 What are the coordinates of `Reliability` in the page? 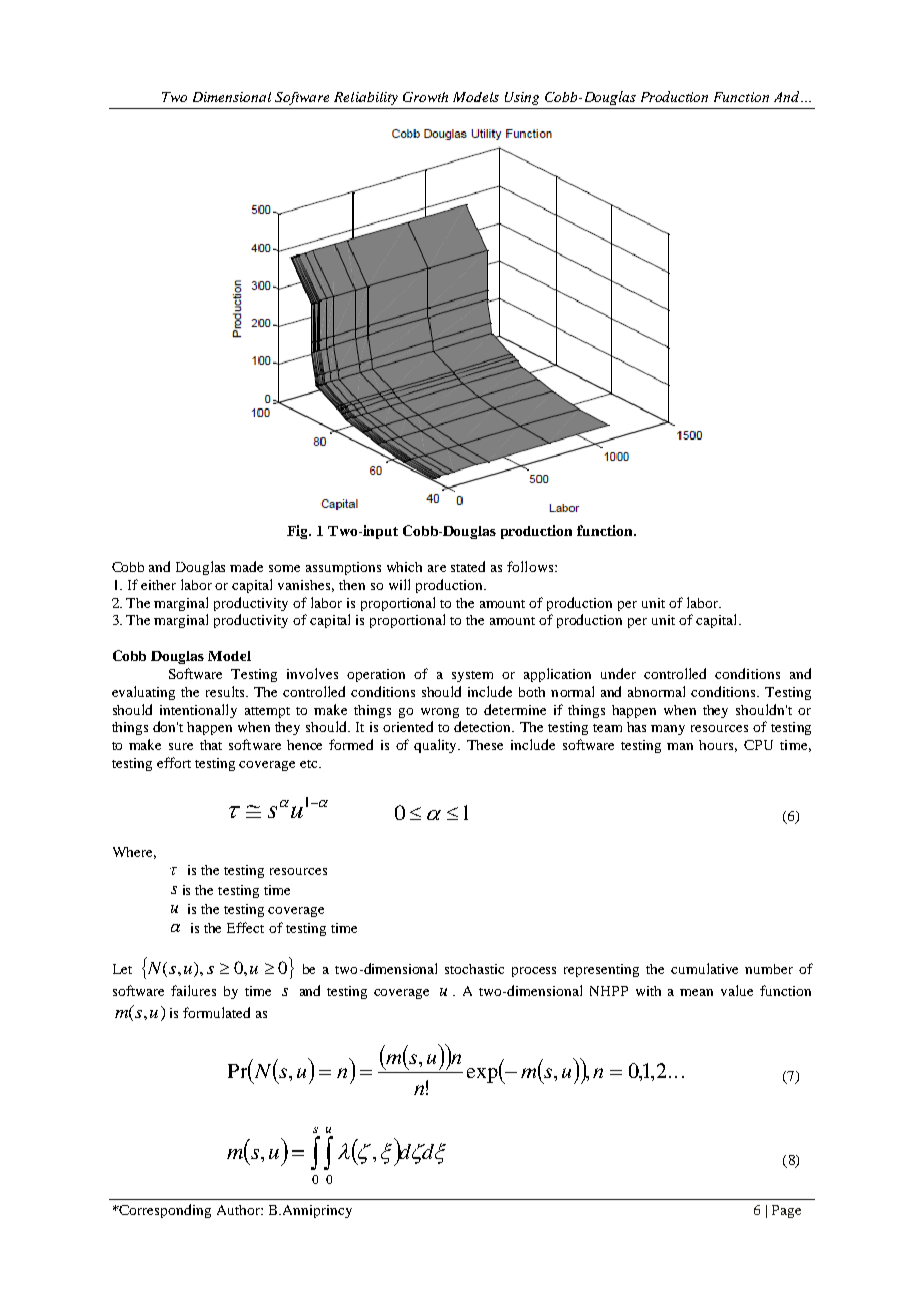 It's located at (366, 98).
